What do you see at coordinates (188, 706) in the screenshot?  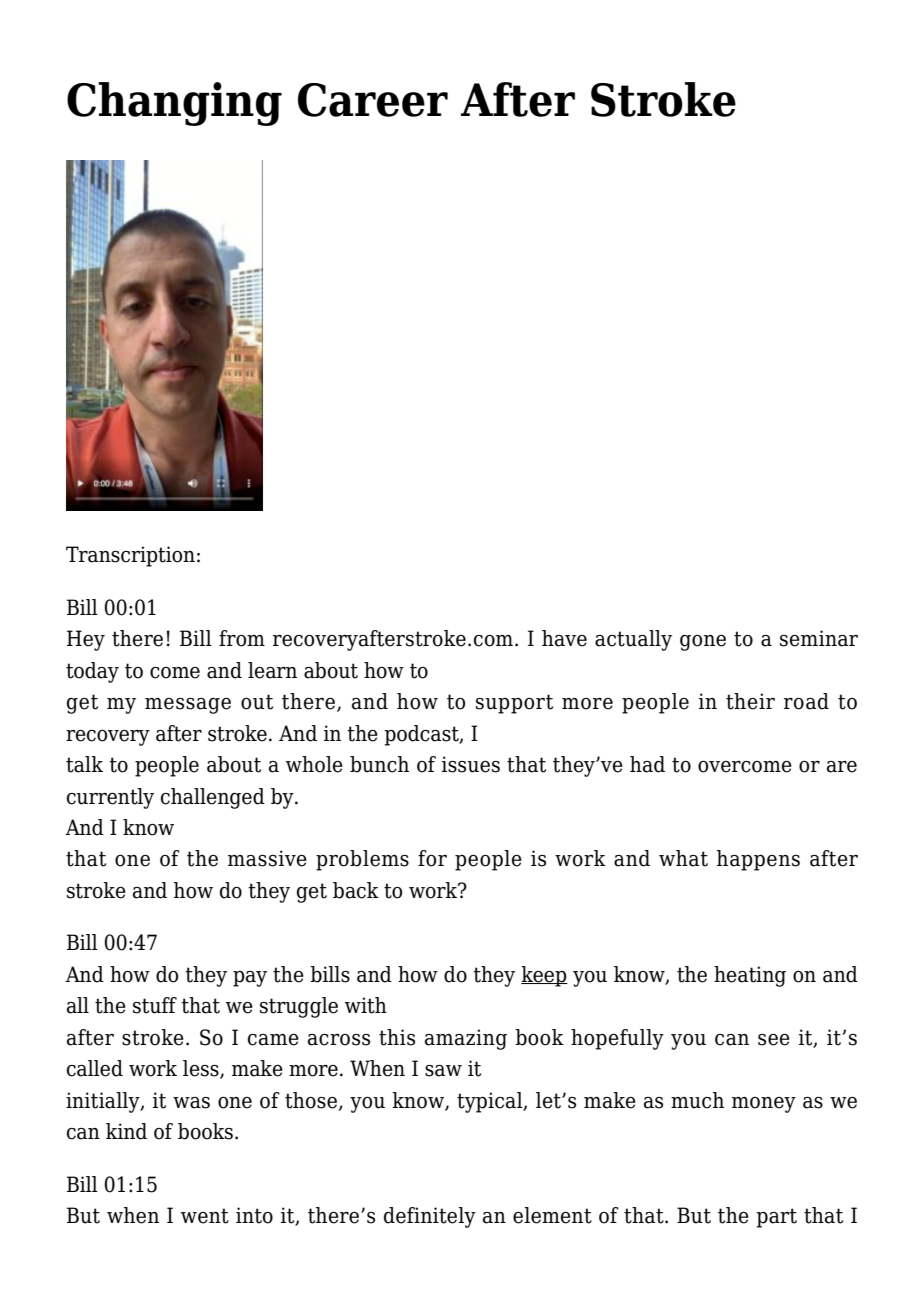 I see `message` at bounding box center [188, 706].
